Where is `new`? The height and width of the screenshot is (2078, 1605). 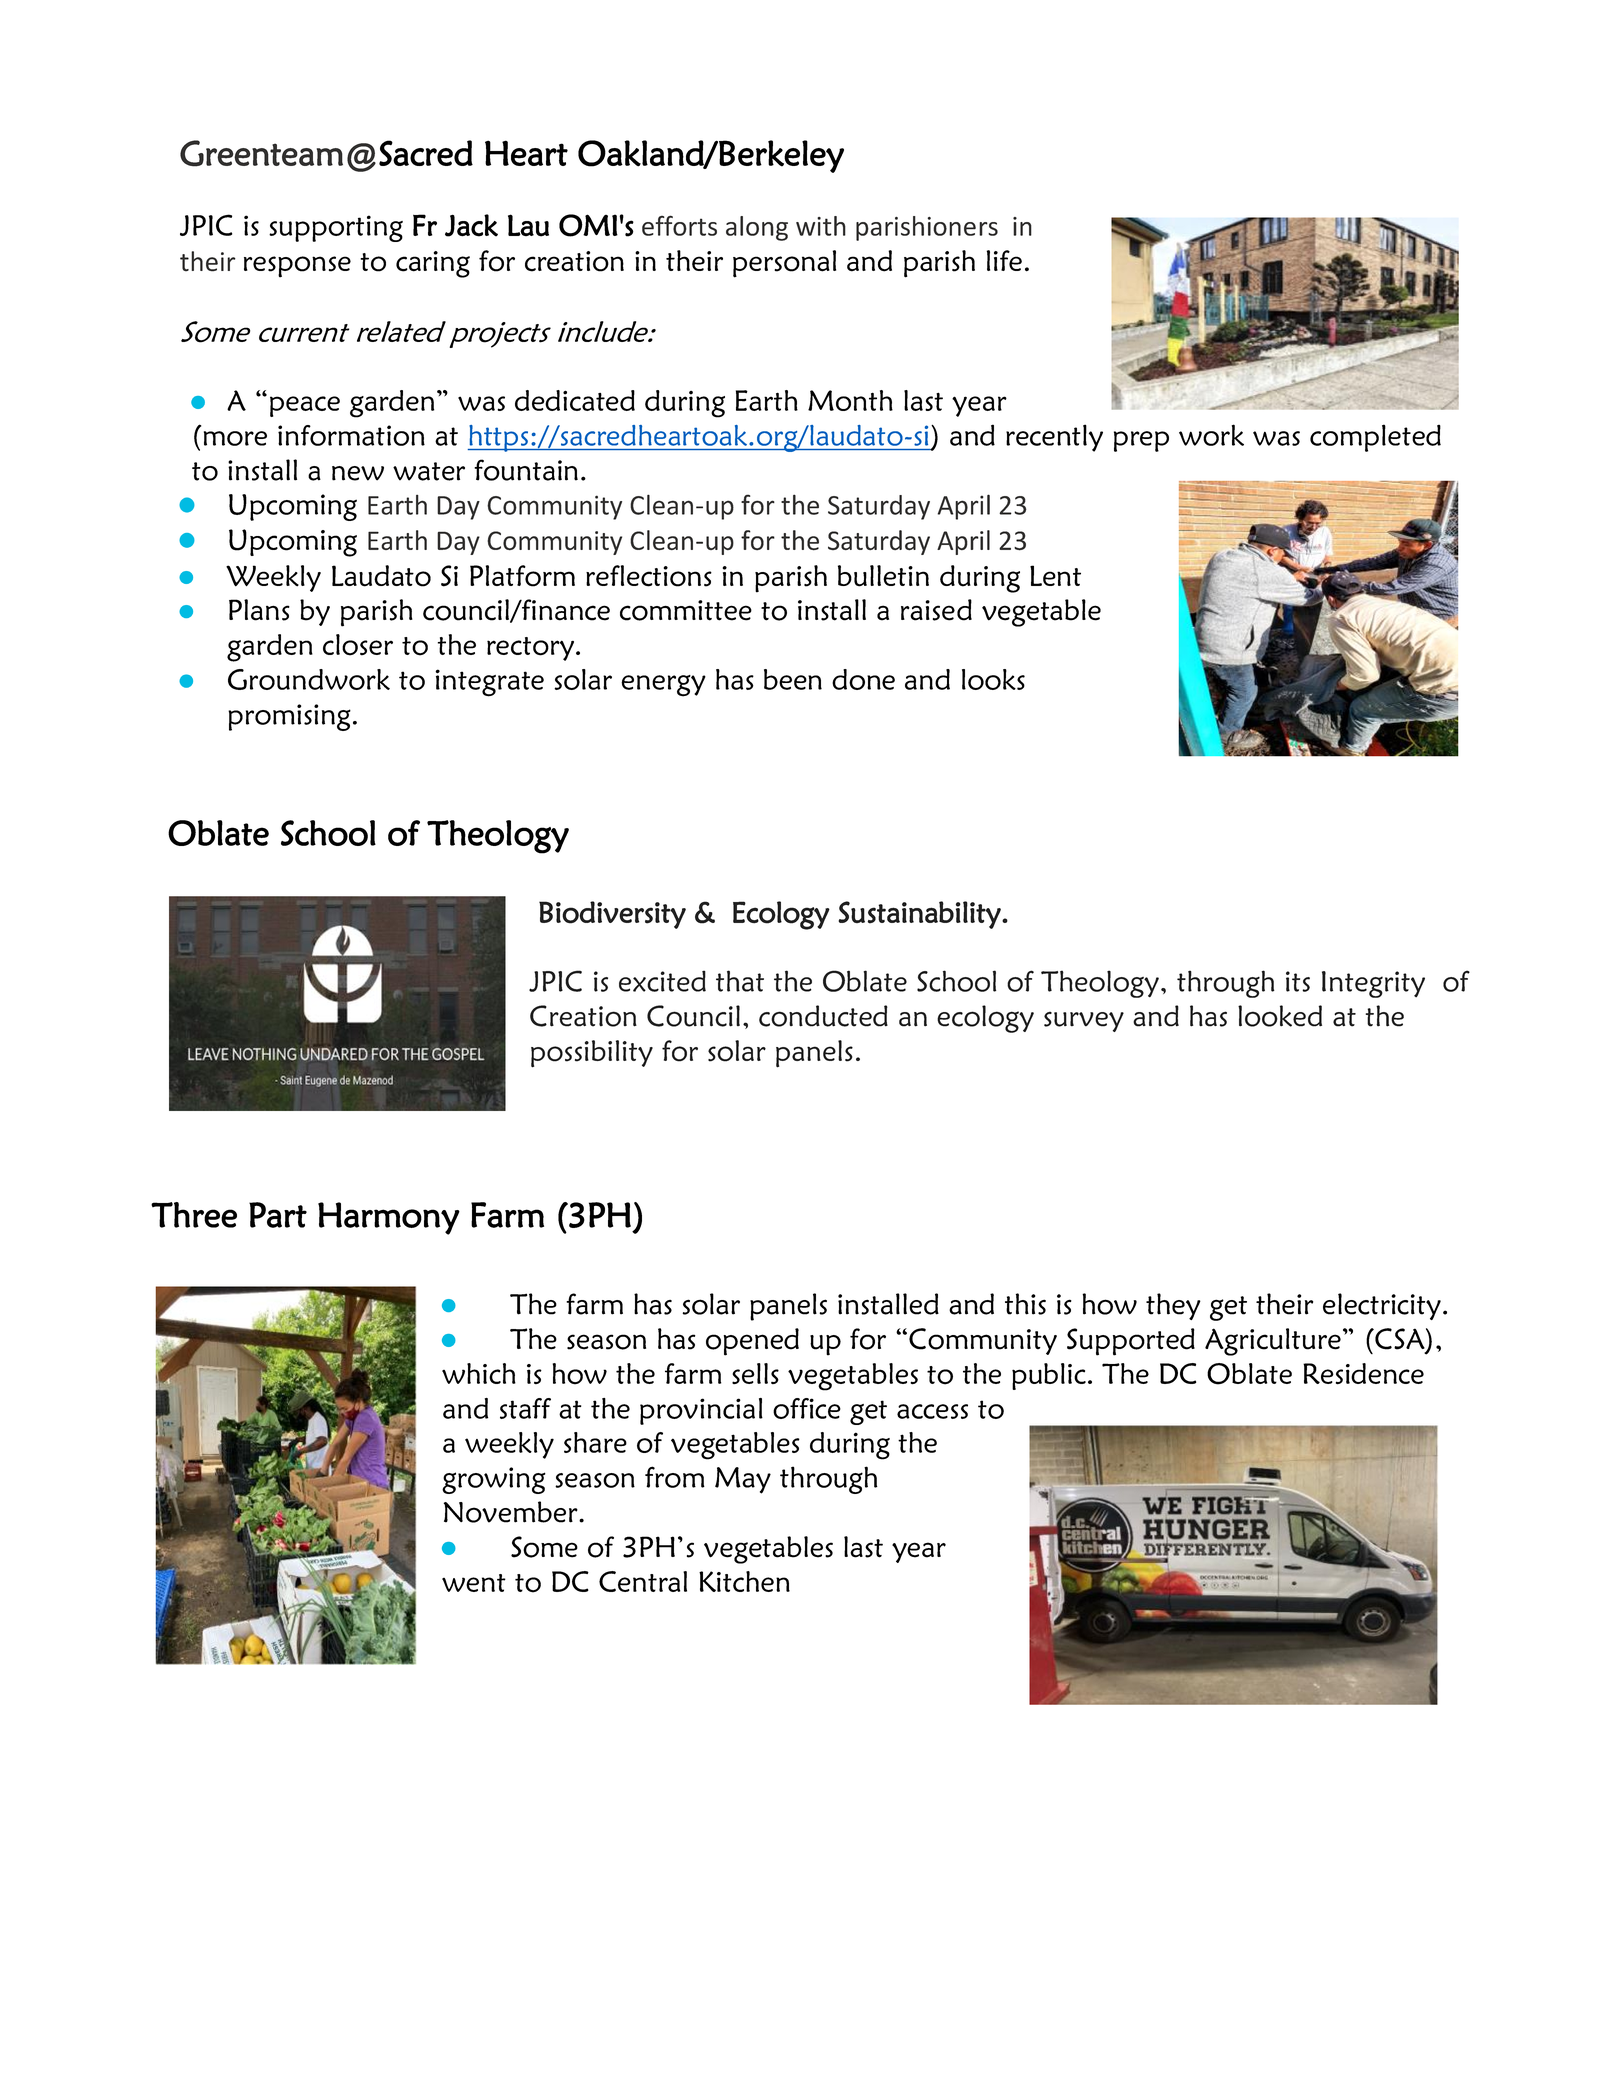
new is located at coordinates (358, 473).
